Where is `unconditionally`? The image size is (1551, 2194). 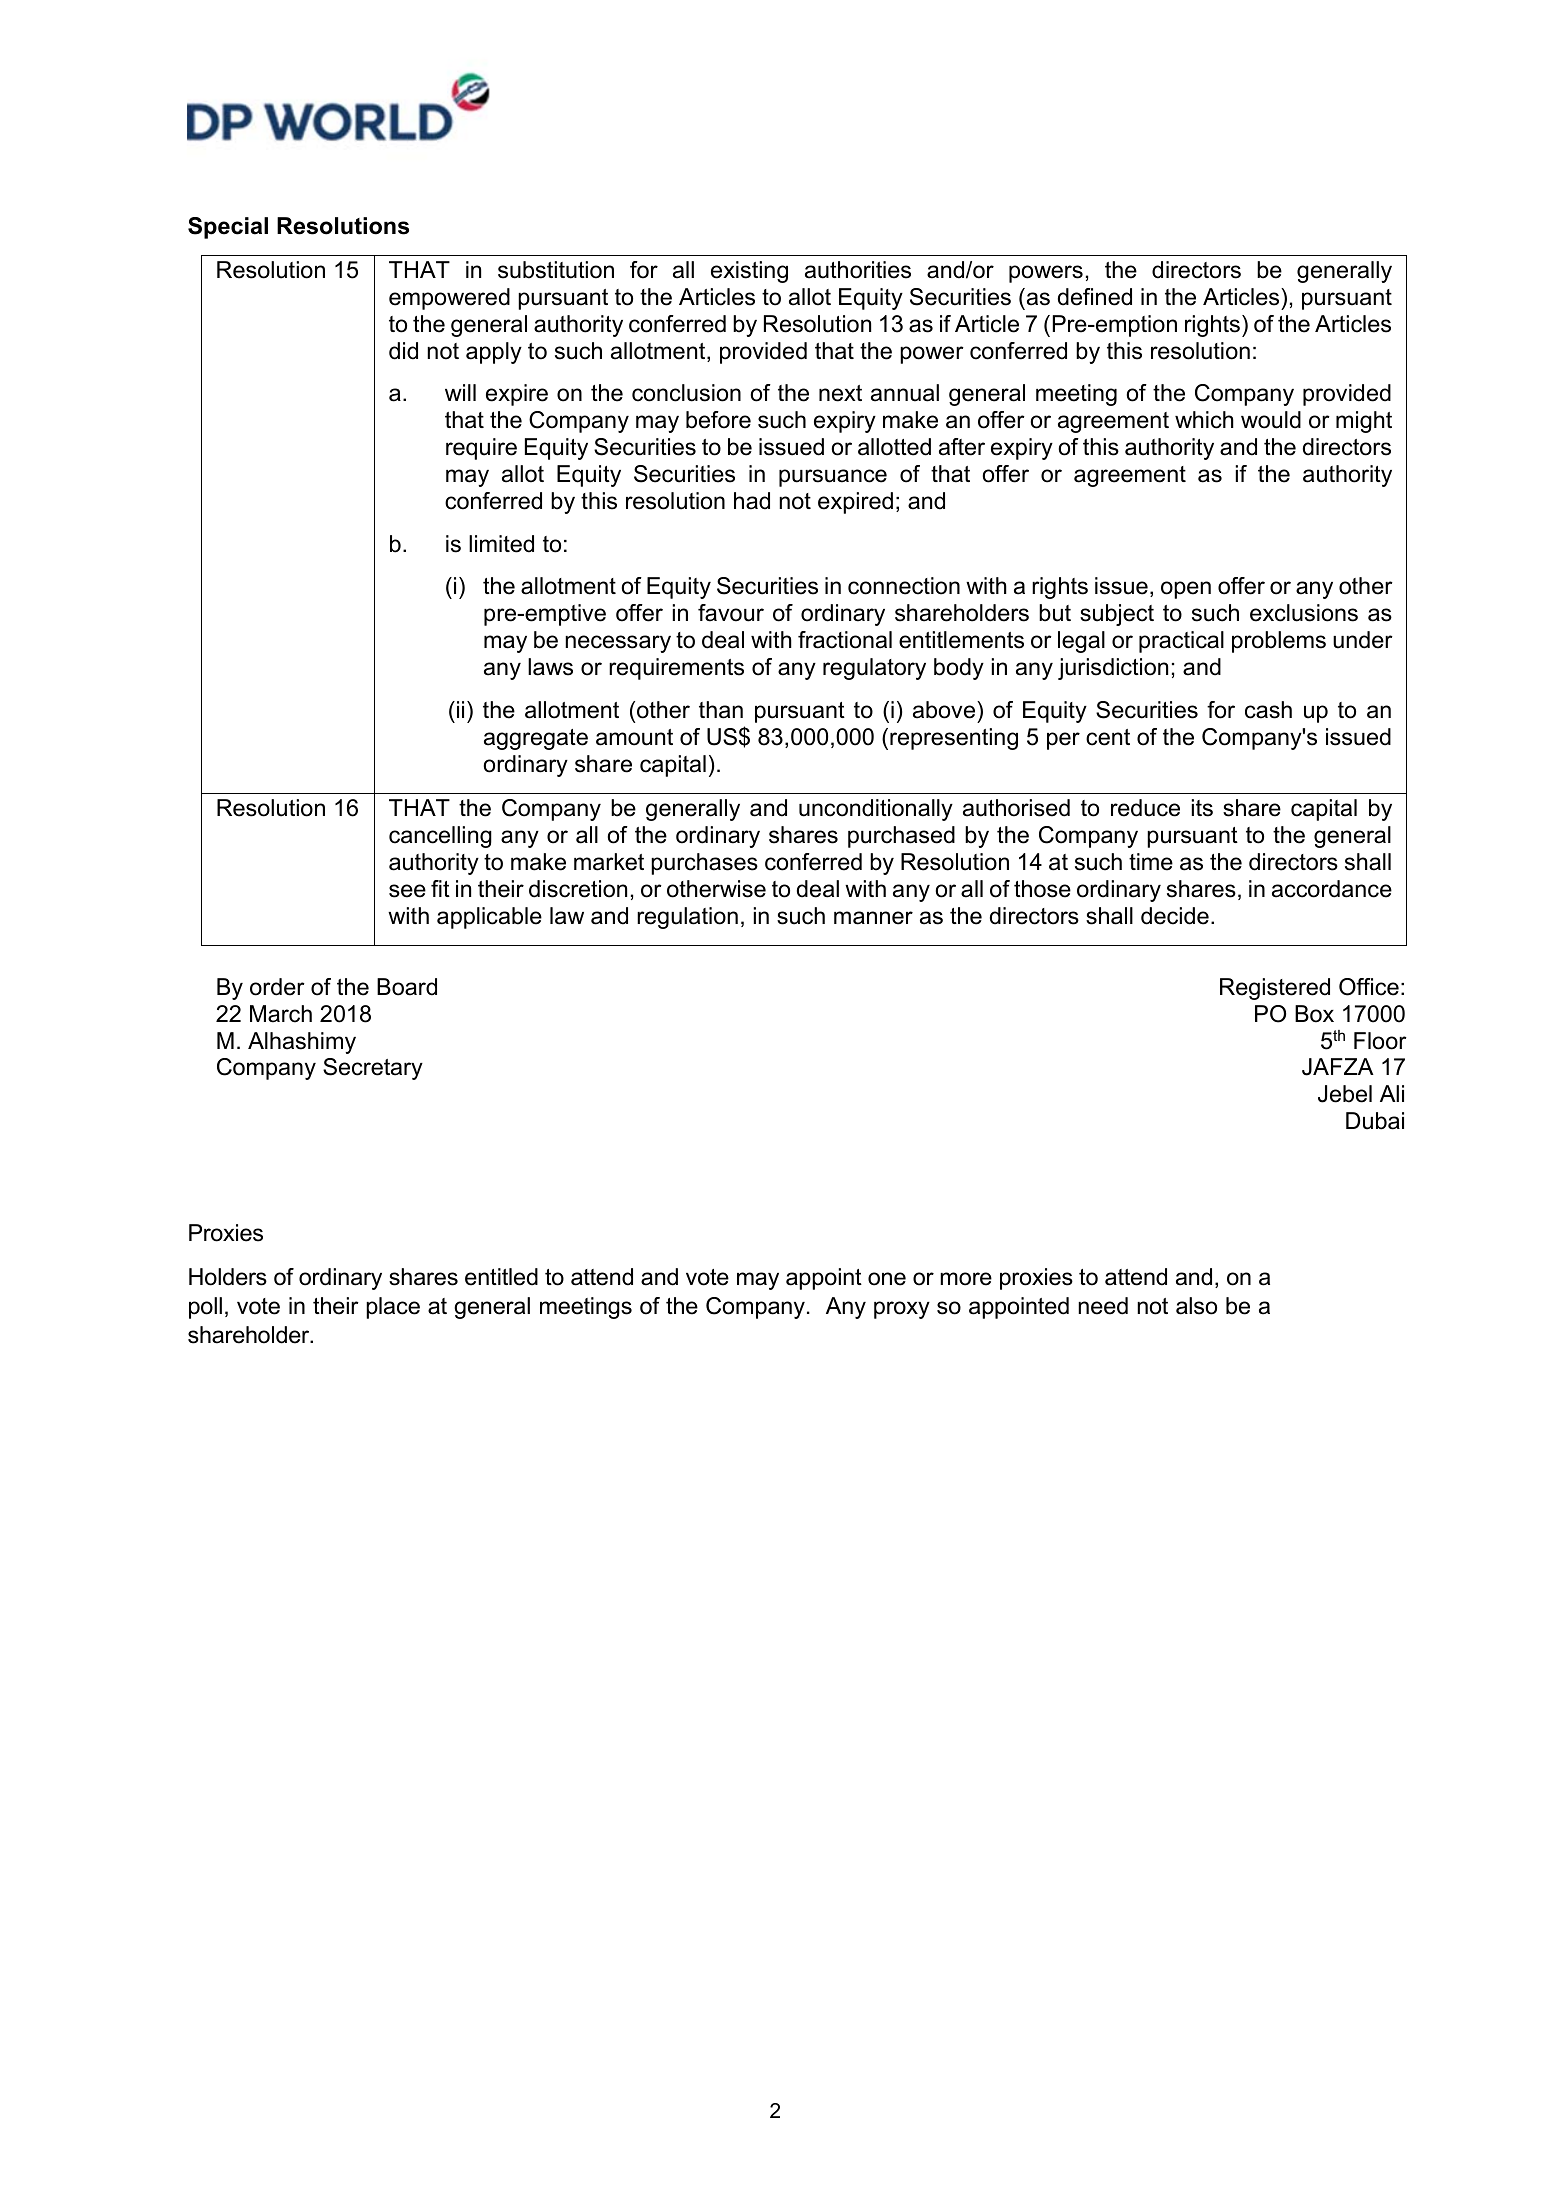
unconditionally is located at coordinates (876, 810).
